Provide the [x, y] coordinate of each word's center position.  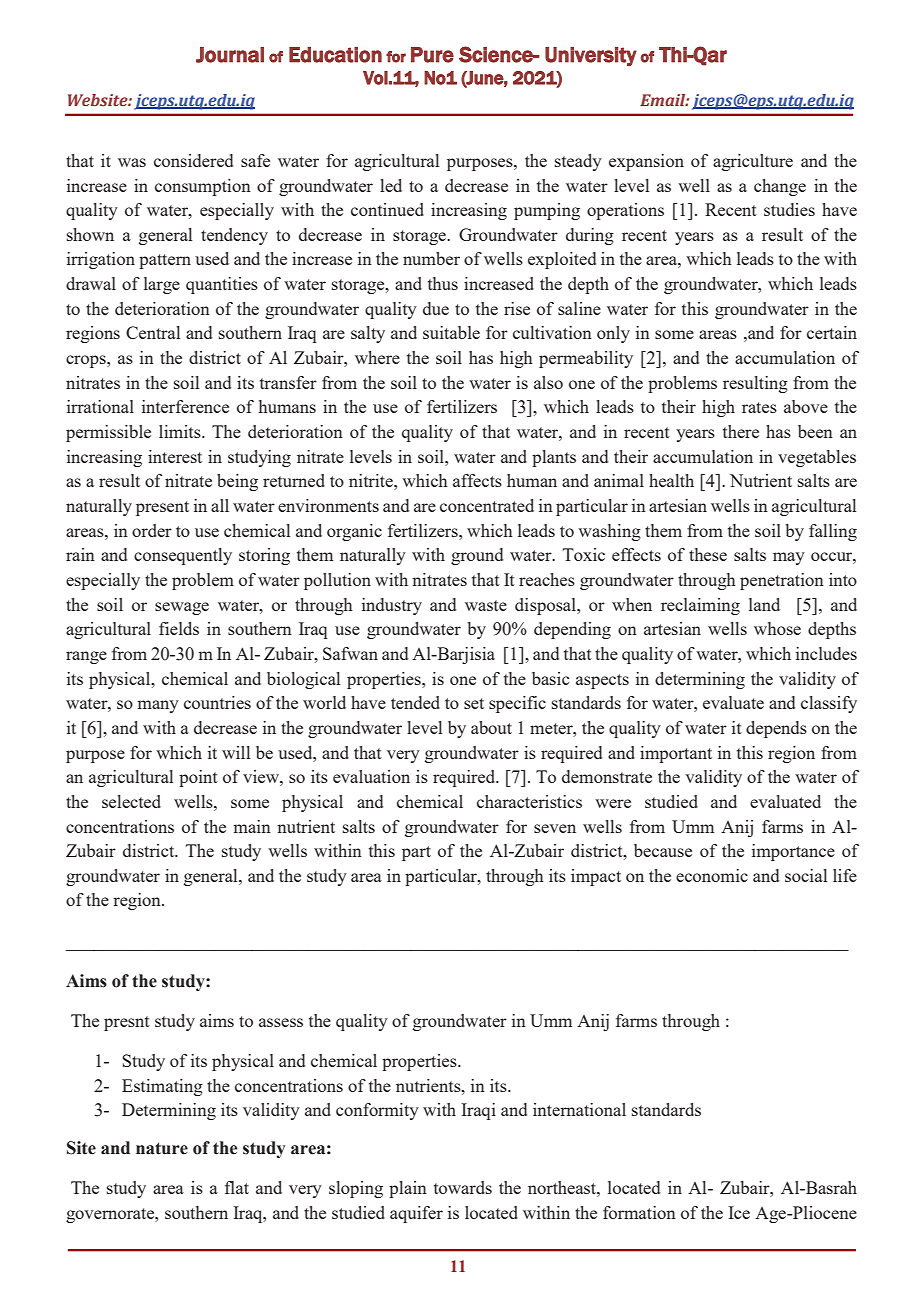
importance [793, 852]
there [741, 431]
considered [193, 160]
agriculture [753, 162]
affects [477, 480]
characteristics [529, 801]
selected [131, 801]
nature [162, 1148]
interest [175, 456]
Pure [432, 55]
